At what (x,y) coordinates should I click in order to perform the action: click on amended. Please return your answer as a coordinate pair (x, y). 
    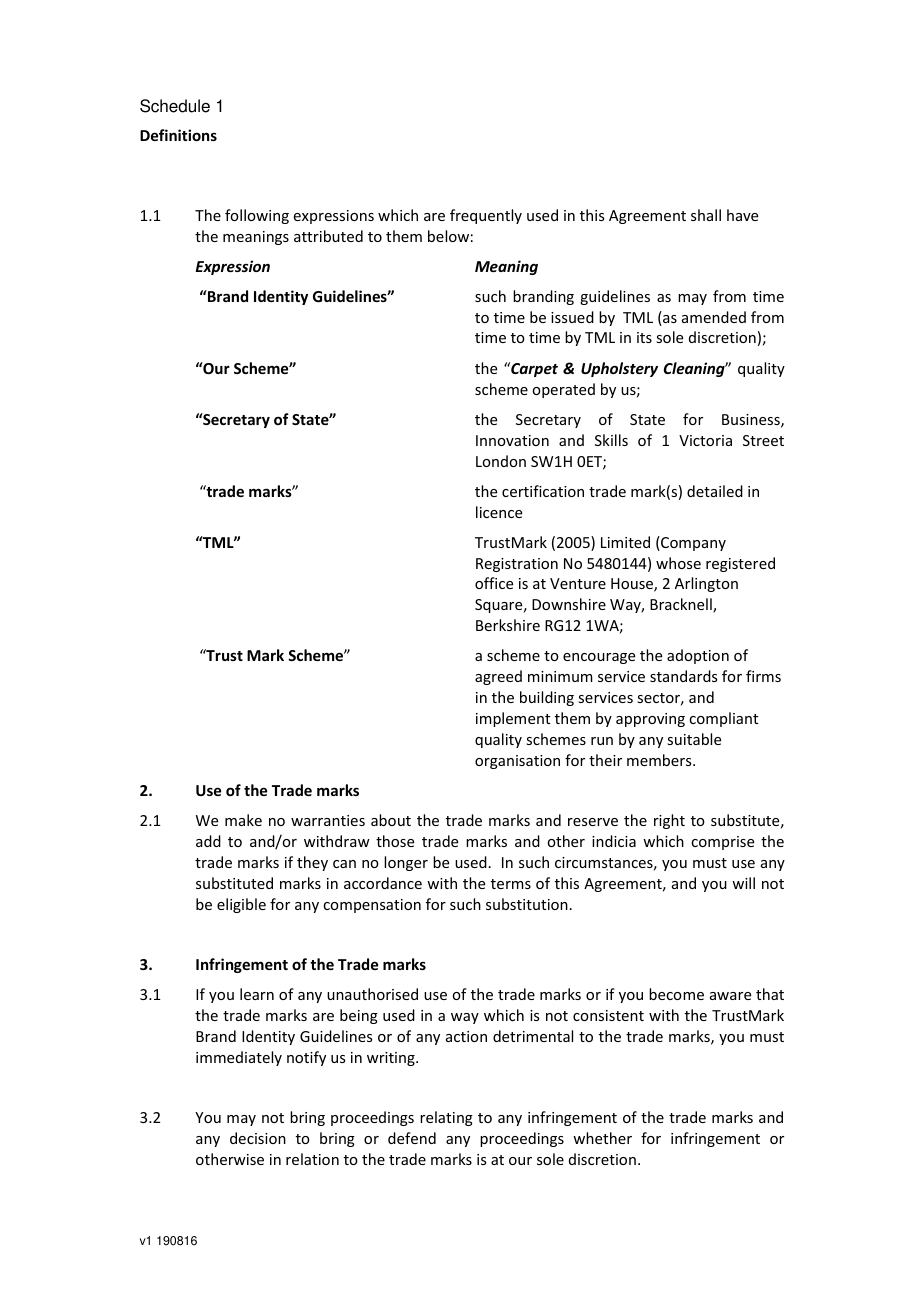
    Looking at the image, I should click on (714, 317).
